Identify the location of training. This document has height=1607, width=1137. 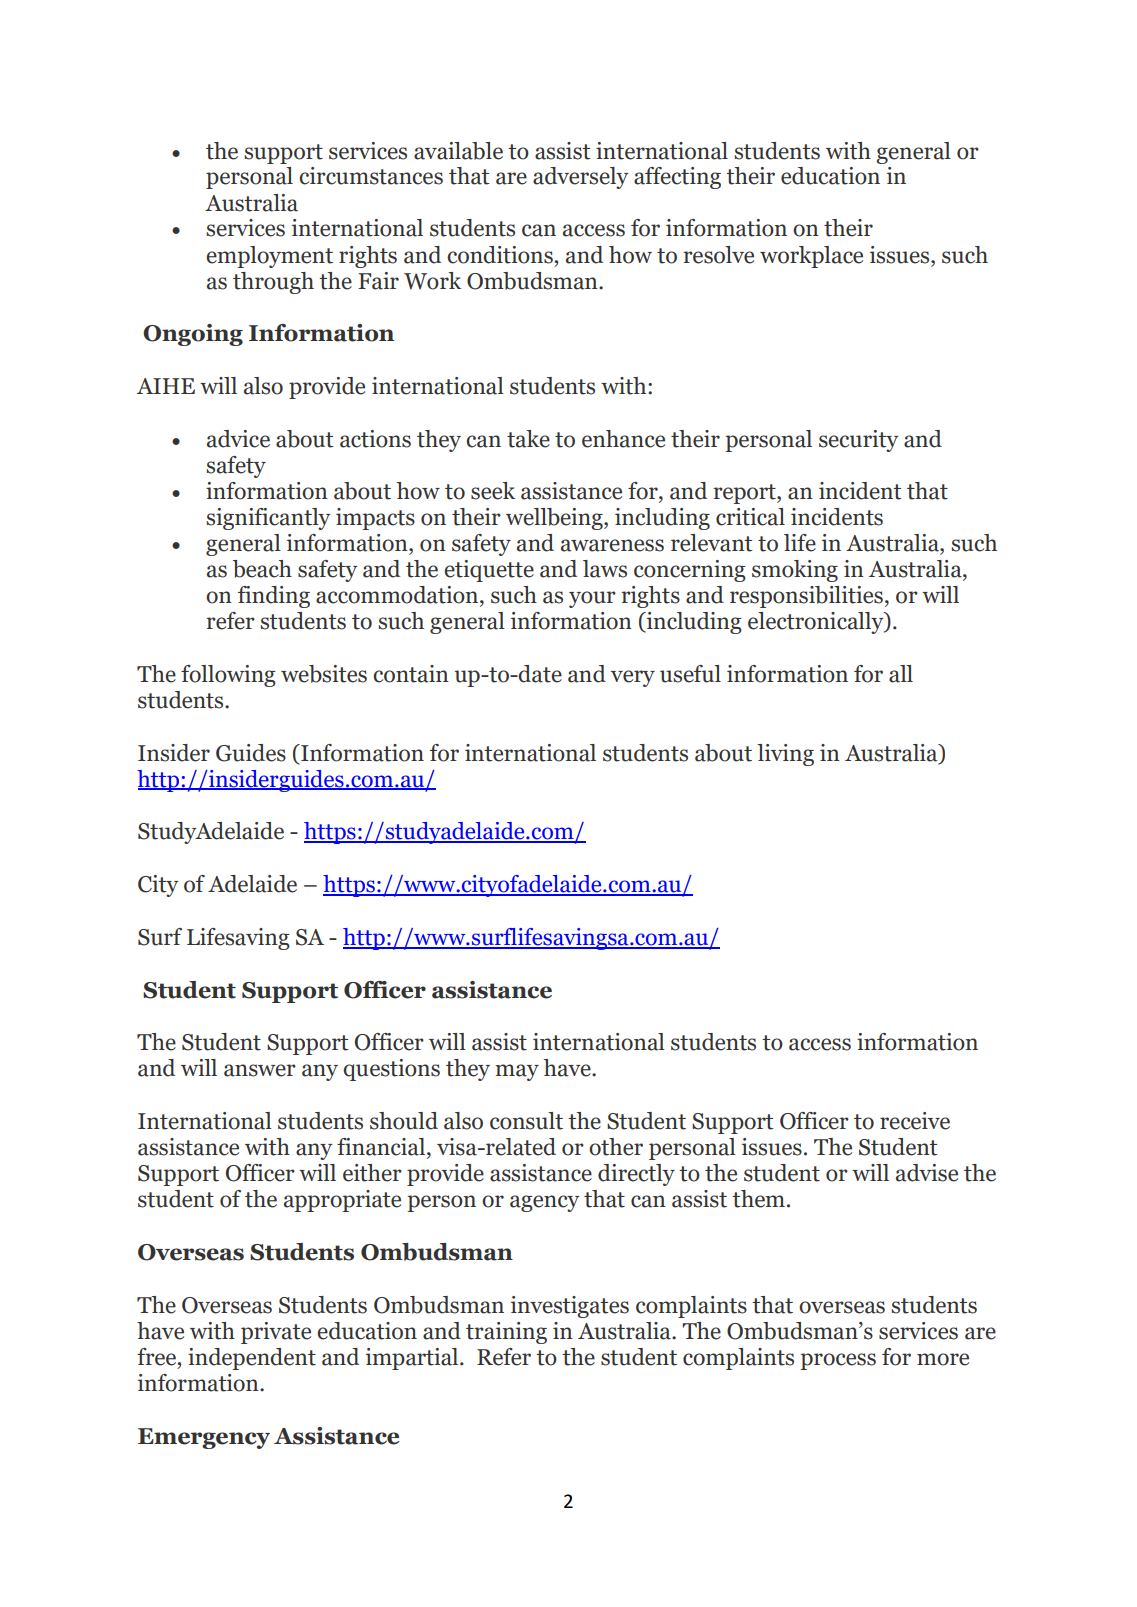
(506, 1333).
